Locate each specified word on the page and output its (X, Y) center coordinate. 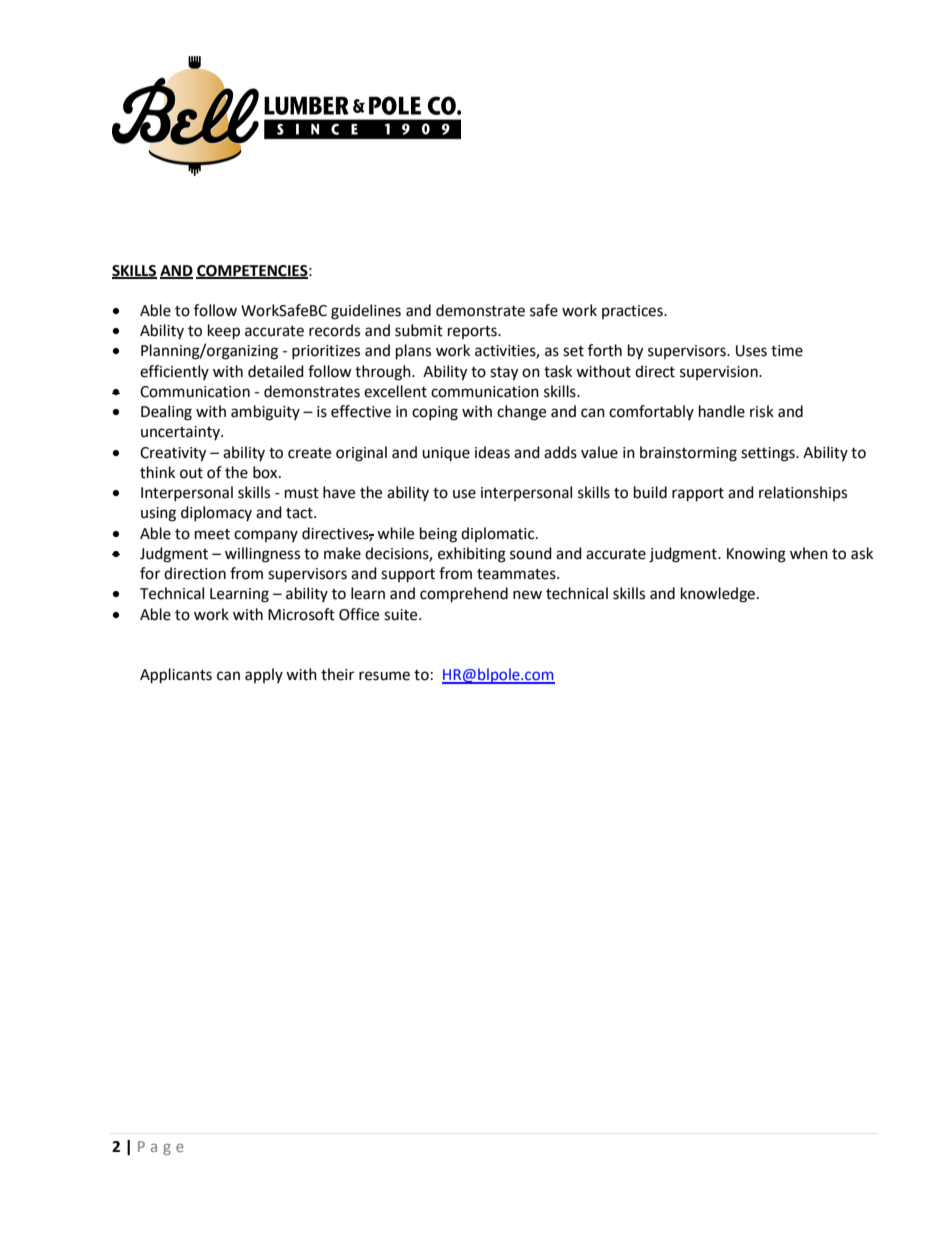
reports (473, 332)
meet (212, 534)
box (266, 472)
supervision (720, 373)
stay (504, 374)
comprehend (464, 595)
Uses (751, 351)
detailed (276, 371)
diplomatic (499, 534)
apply (264, 675)
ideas (492, 452)
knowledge (718, 595)
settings (769, 454)
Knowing (756, 555)
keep (224, 332)
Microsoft (301, 614)
